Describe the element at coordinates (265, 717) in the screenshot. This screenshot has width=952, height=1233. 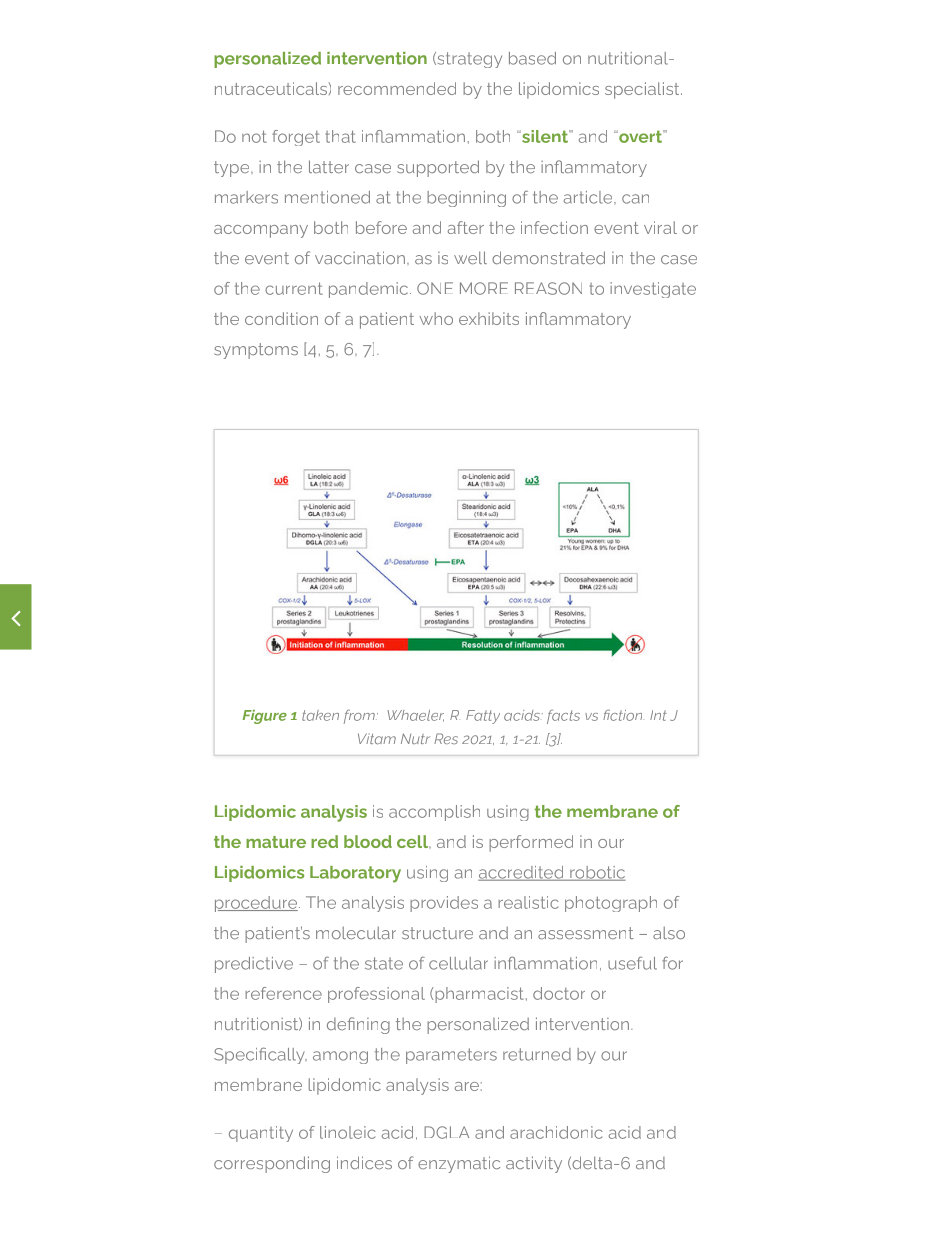
I see `Figure` at that location.
